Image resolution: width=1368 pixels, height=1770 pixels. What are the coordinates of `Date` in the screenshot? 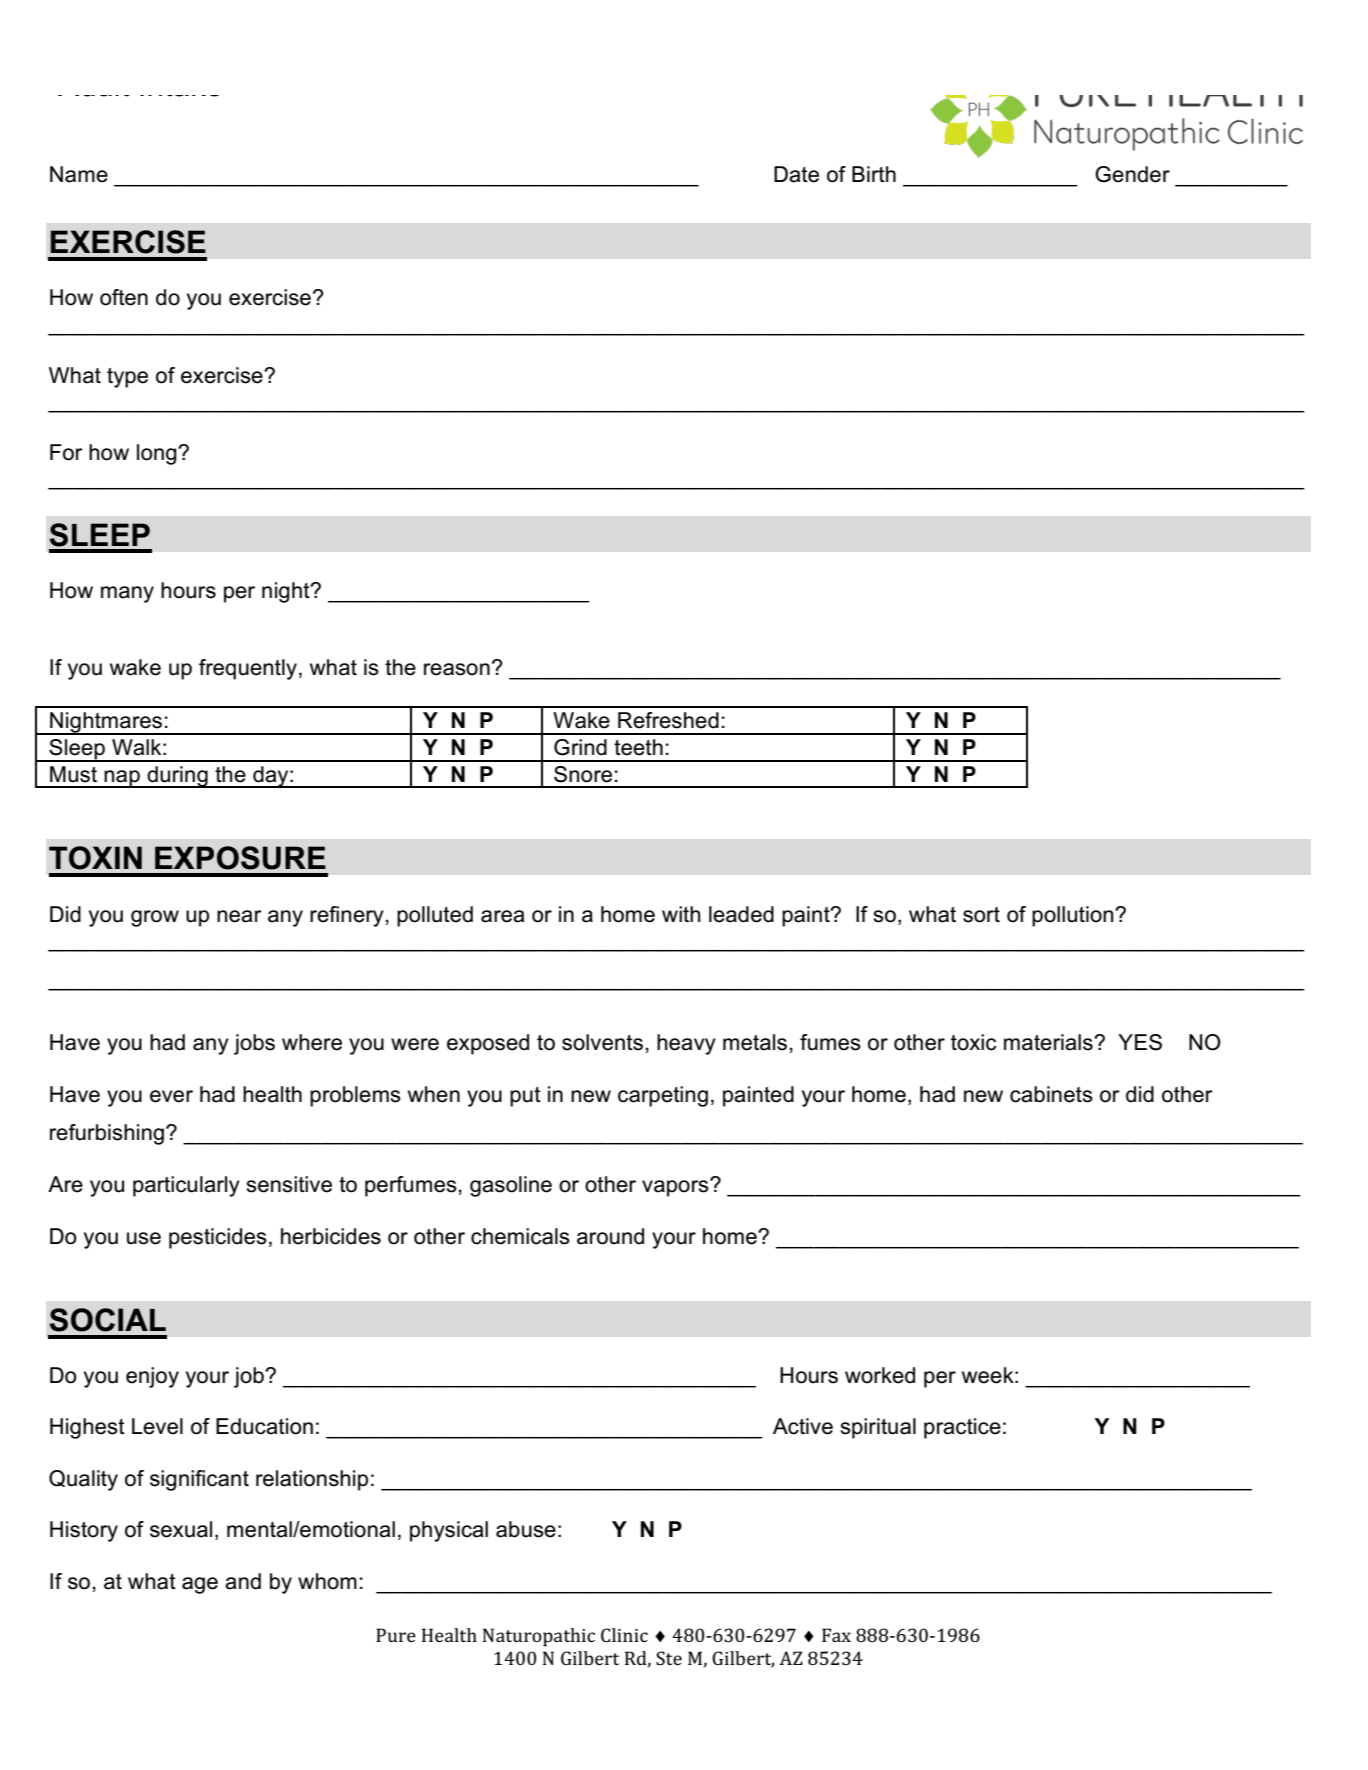 It's located at (796, 174).
